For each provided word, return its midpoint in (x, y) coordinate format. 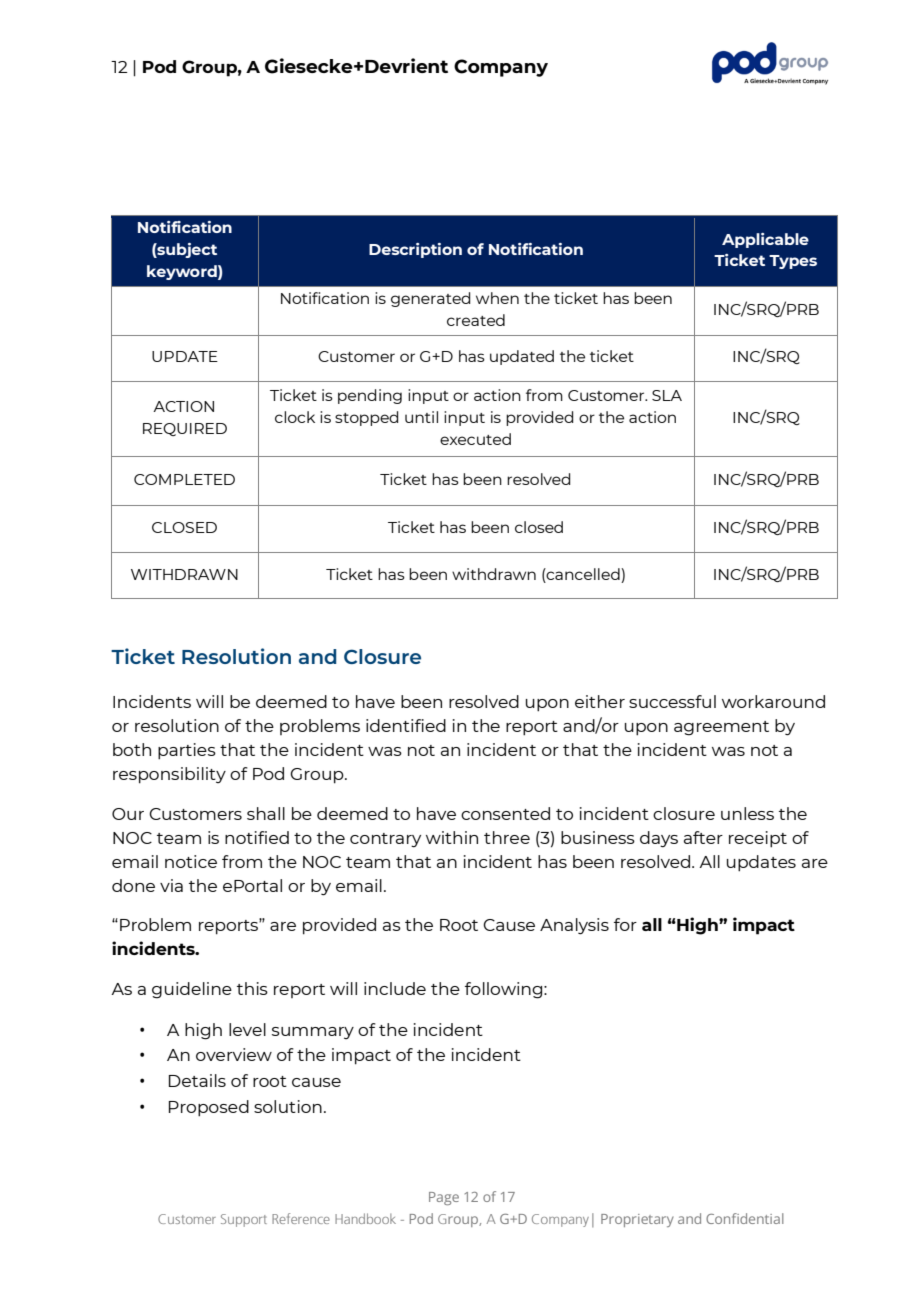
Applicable (765, 240)
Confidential (745, 1218)
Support (244, 1220)
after (703, 837)
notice (191, 861)
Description (415, 250)
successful (672, 701)
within (452, 837)
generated (430, 299)
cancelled (583, 574)
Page (444, 1198)
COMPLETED (184, 479)
